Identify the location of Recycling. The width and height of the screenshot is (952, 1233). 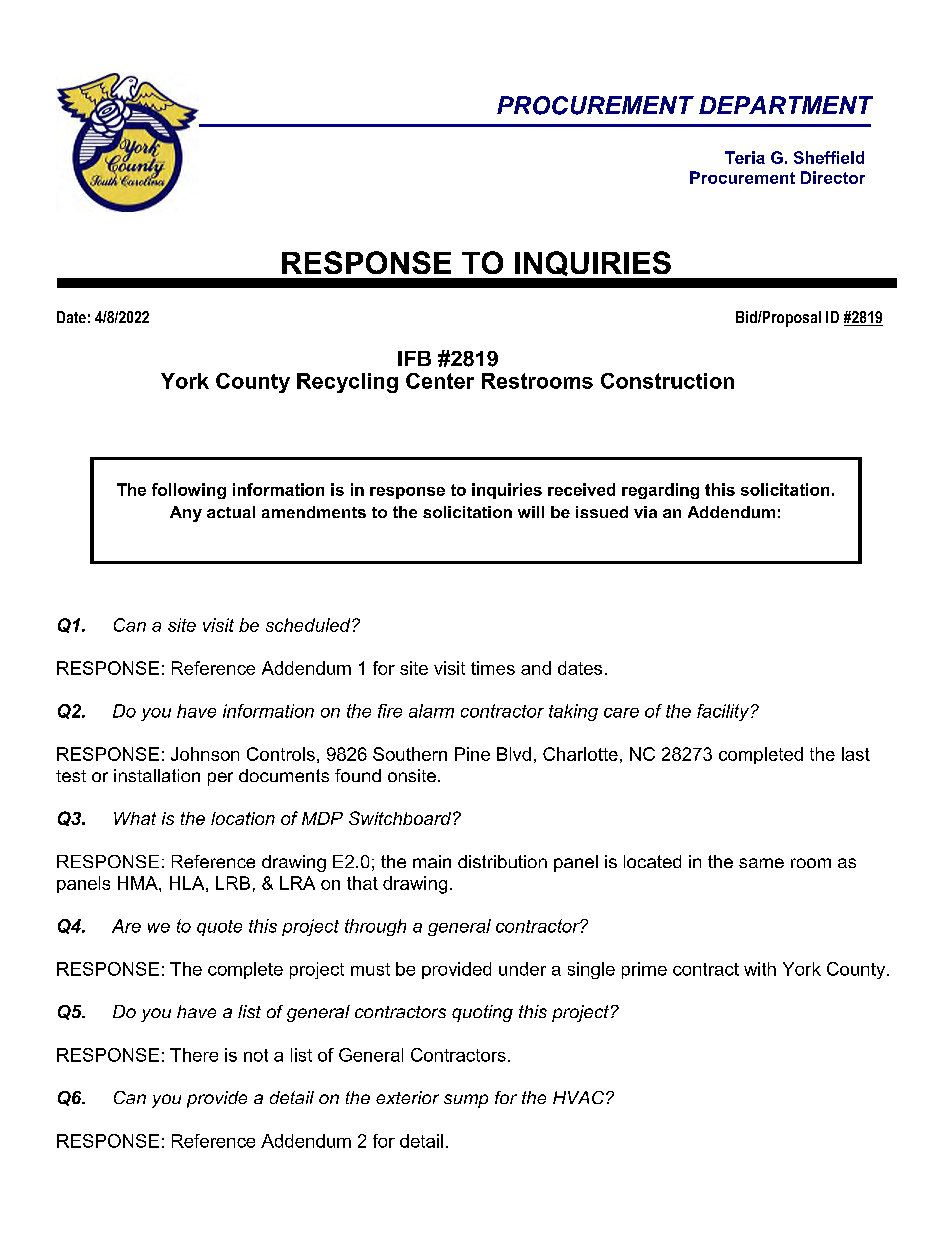
(347, 383).
